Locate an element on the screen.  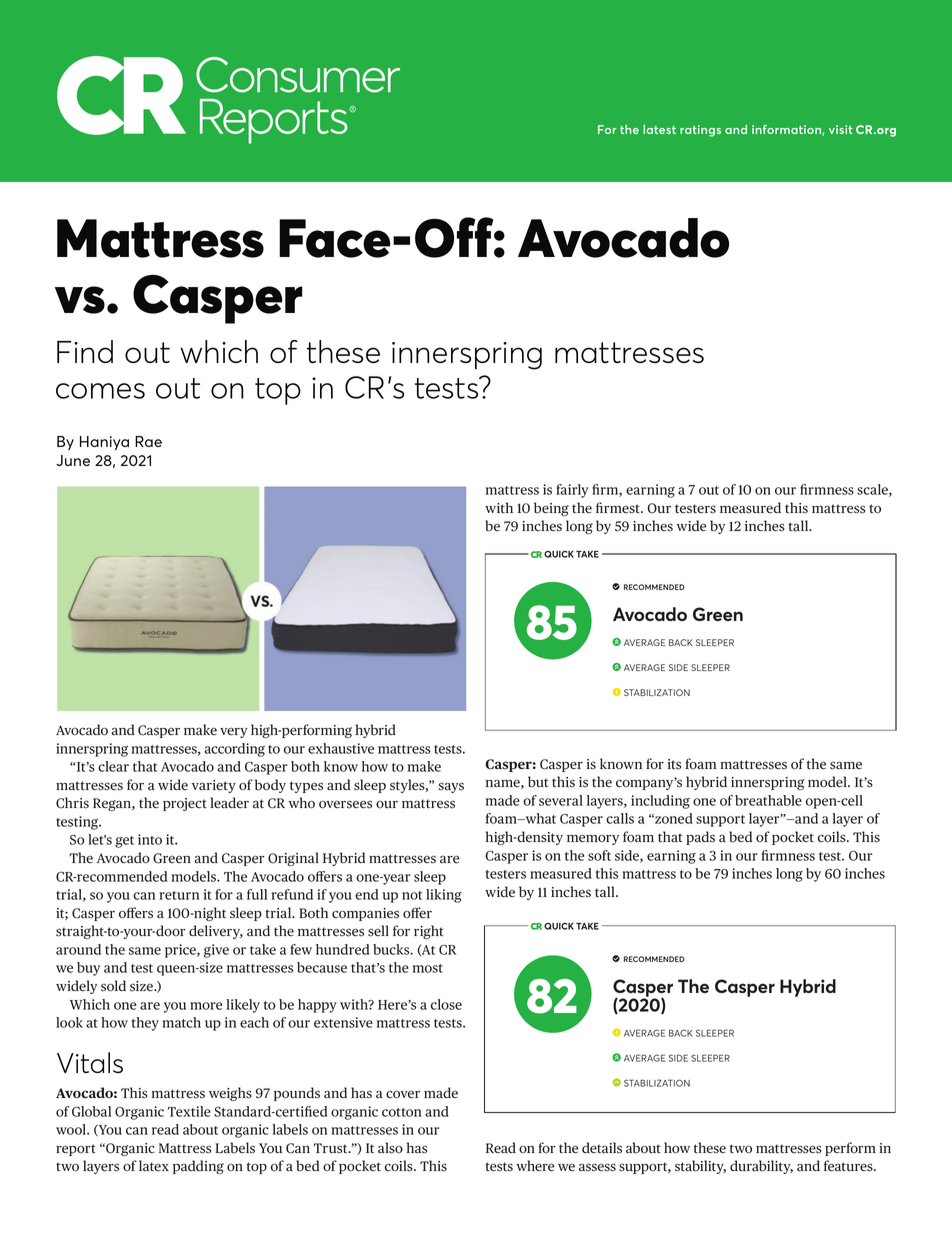
according is located at coordinates (235, 750).
